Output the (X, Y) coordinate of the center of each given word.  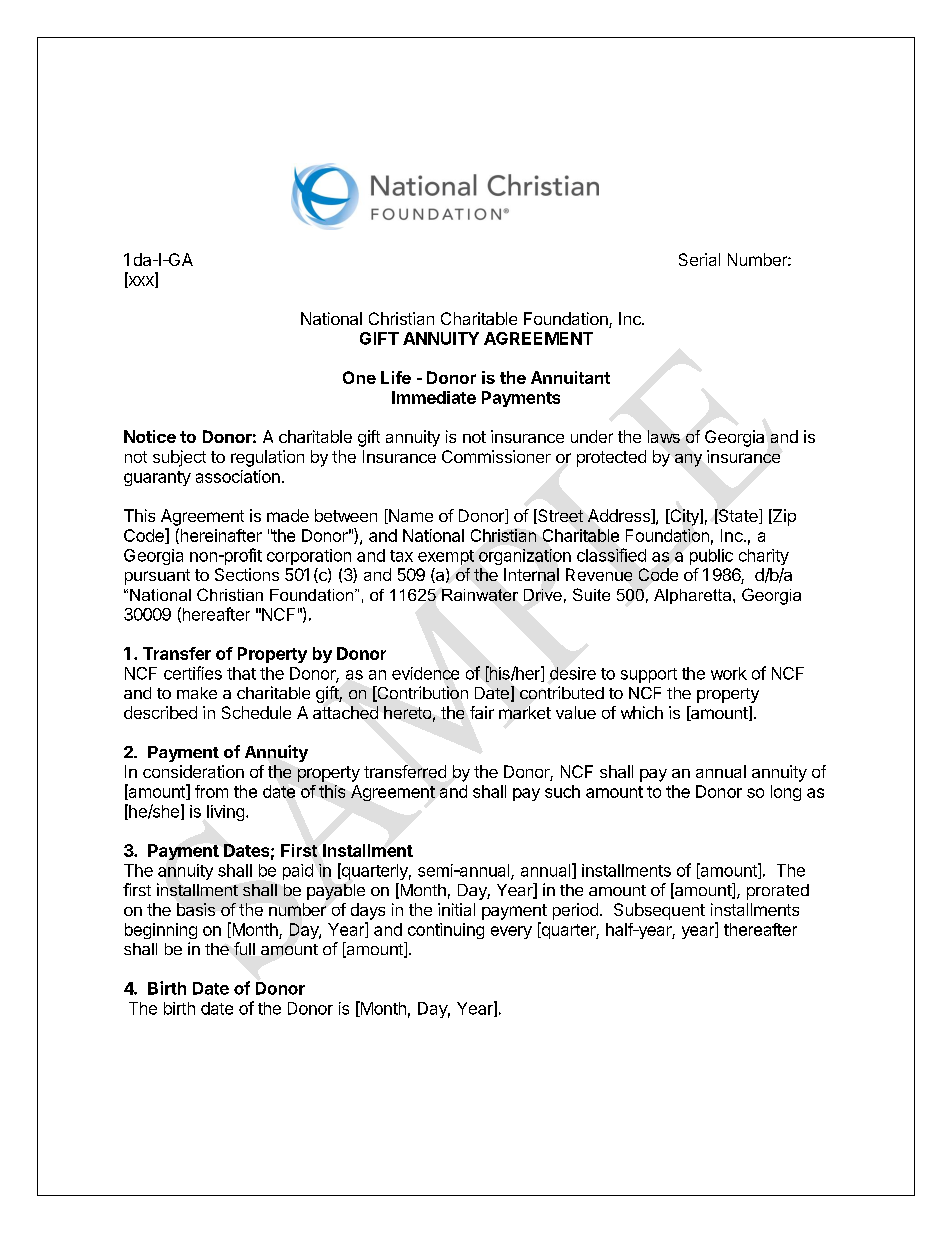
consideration (193, 771)
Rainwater (480, 595)
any (688, 460)
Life (396, 377)
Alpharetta (694, 596)
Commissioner (496, 456)
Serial (699, 259)
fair (482, 712)
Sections (247, 574)
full (244, 948)
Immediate (434, 397)
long (786, 793)
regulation (267, 458)
